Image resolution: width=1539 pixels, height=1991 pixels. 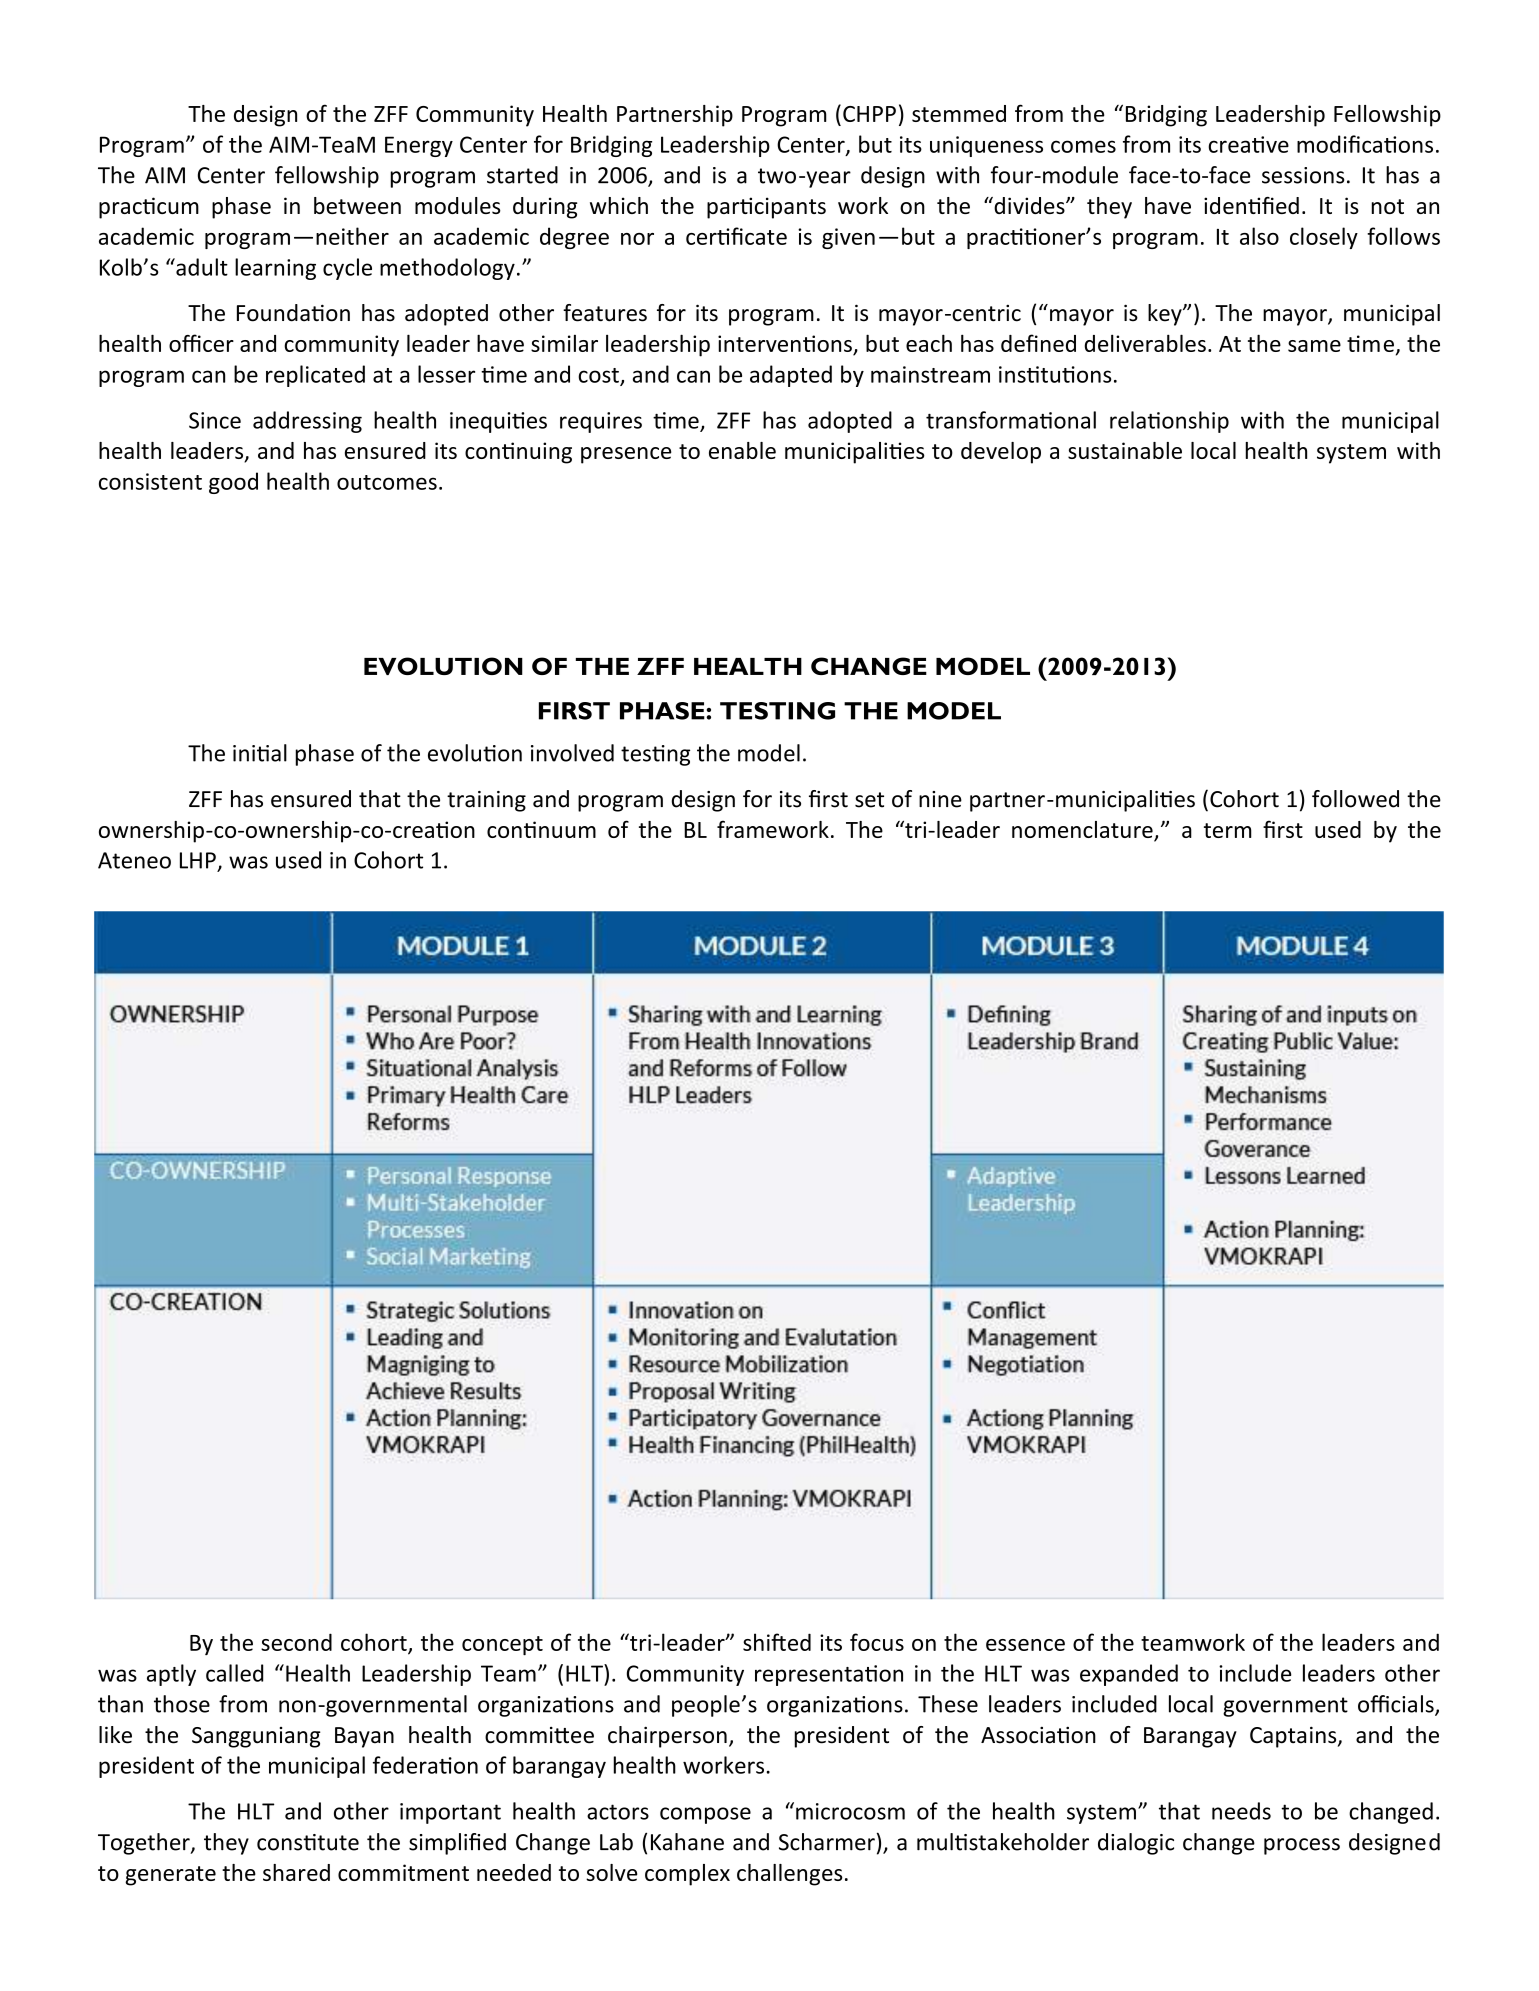 What do you see at coordinates (766, 208) in the screenshot?
I see `participants` at bounding box center [766, 208].
